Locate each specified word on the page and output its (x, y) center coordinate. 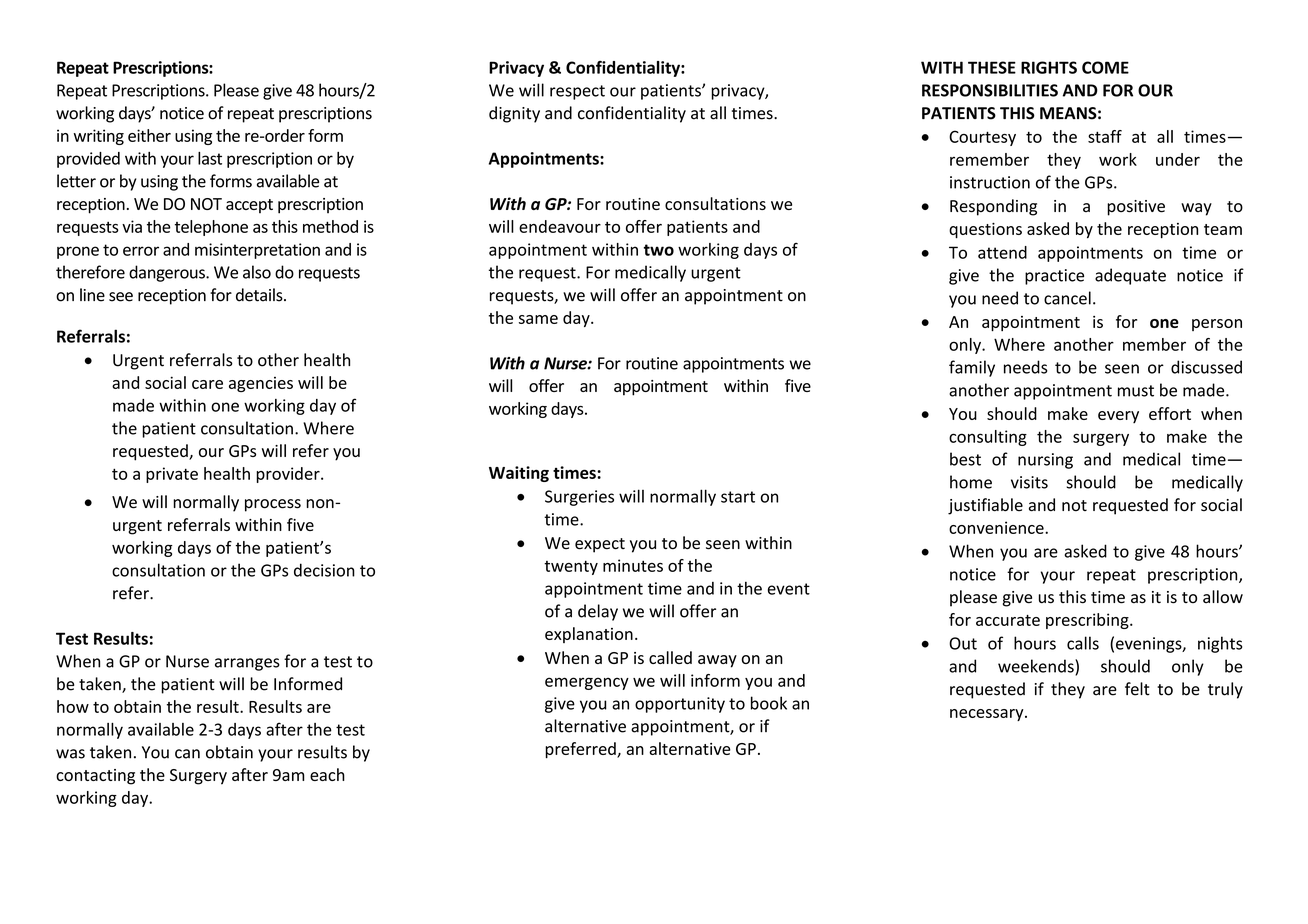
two (659, 250)
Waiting (519, 474)
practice (1054, 277)
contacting (95, 777)
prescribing (1088, 621)
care (207, 384)
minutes (633, 565)
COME (1105, 67)
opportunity (680, 705)
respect (577, 92)
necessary (988, 715)
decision (324, 570)
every (1118, 417)
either (149, 135)
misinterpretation (257, 251)
